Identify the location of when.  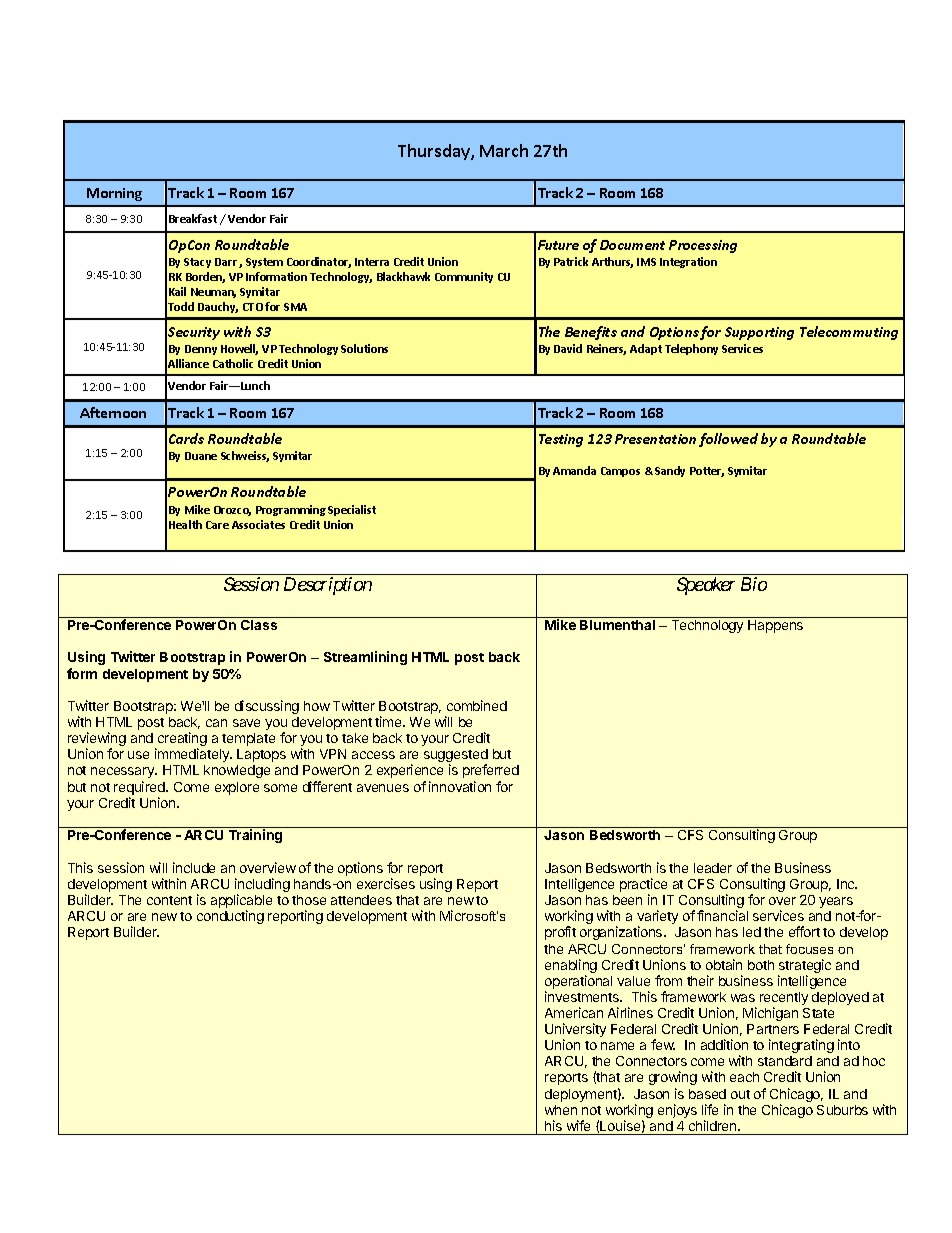
(561, 1110).
